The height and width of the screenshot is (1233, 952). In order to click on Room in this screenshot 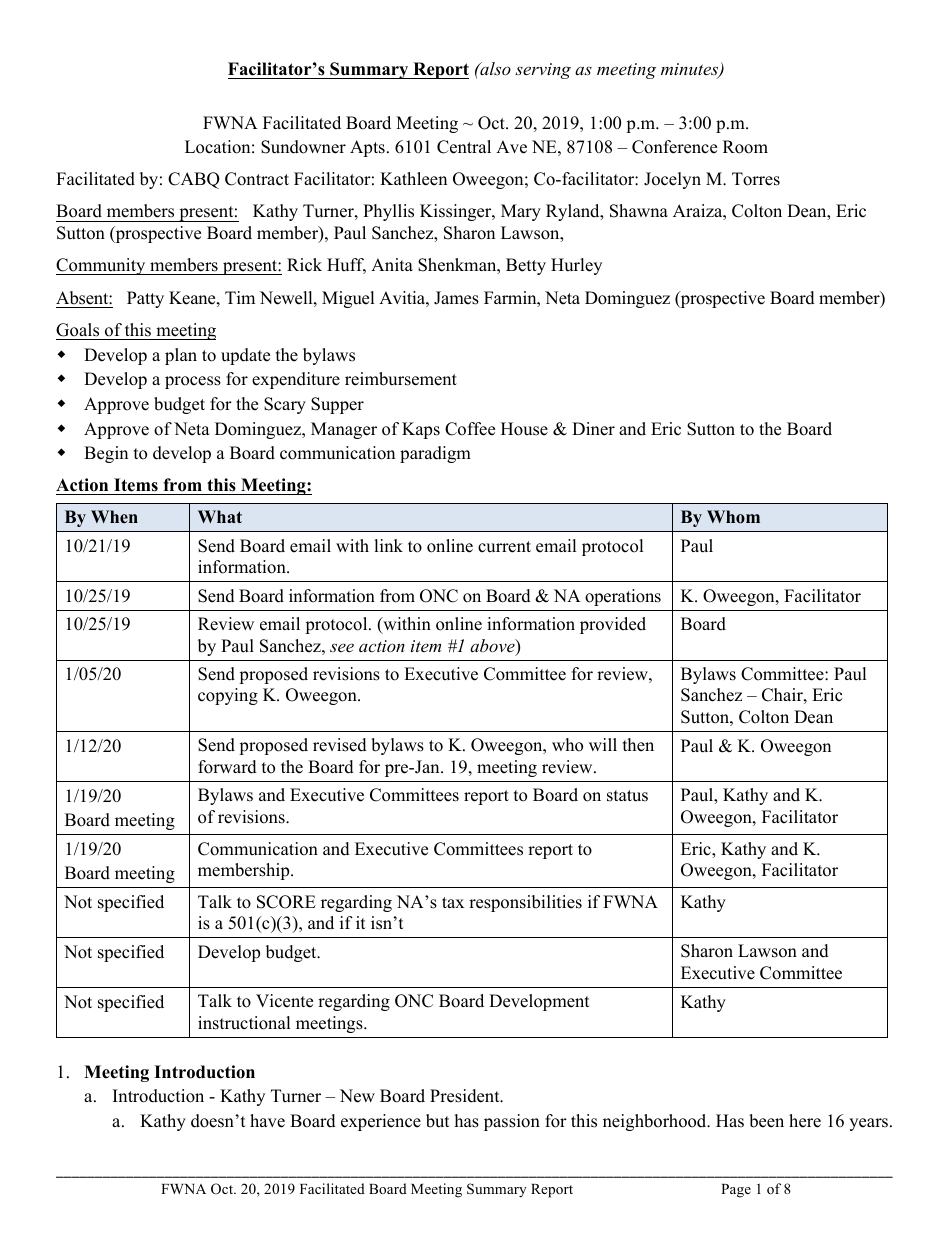, I will do `click(745, 147)`.
